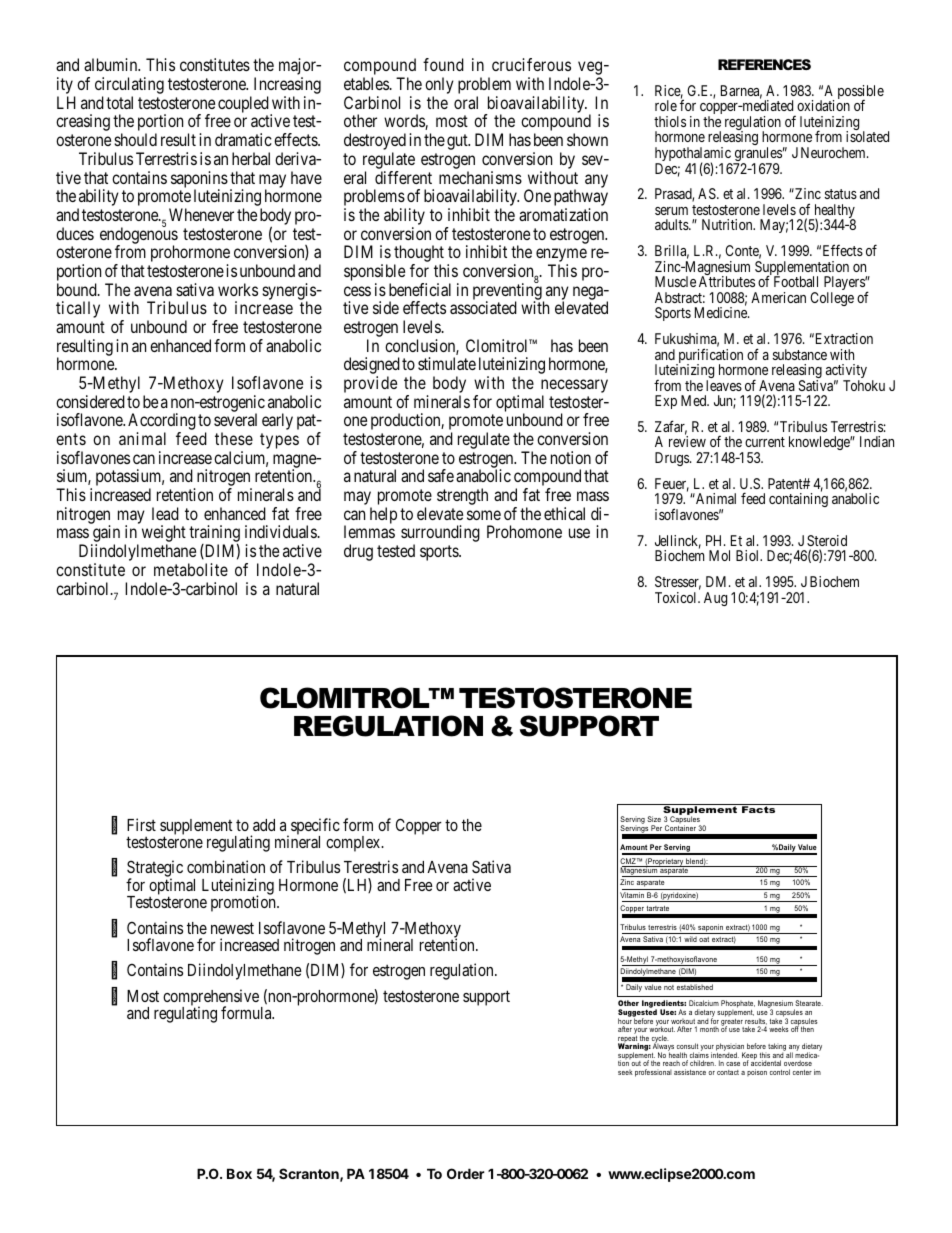 The image size is (952, 1233). Describe the element at coordinates (798, 500) in the document. I see `containing` at that location.
